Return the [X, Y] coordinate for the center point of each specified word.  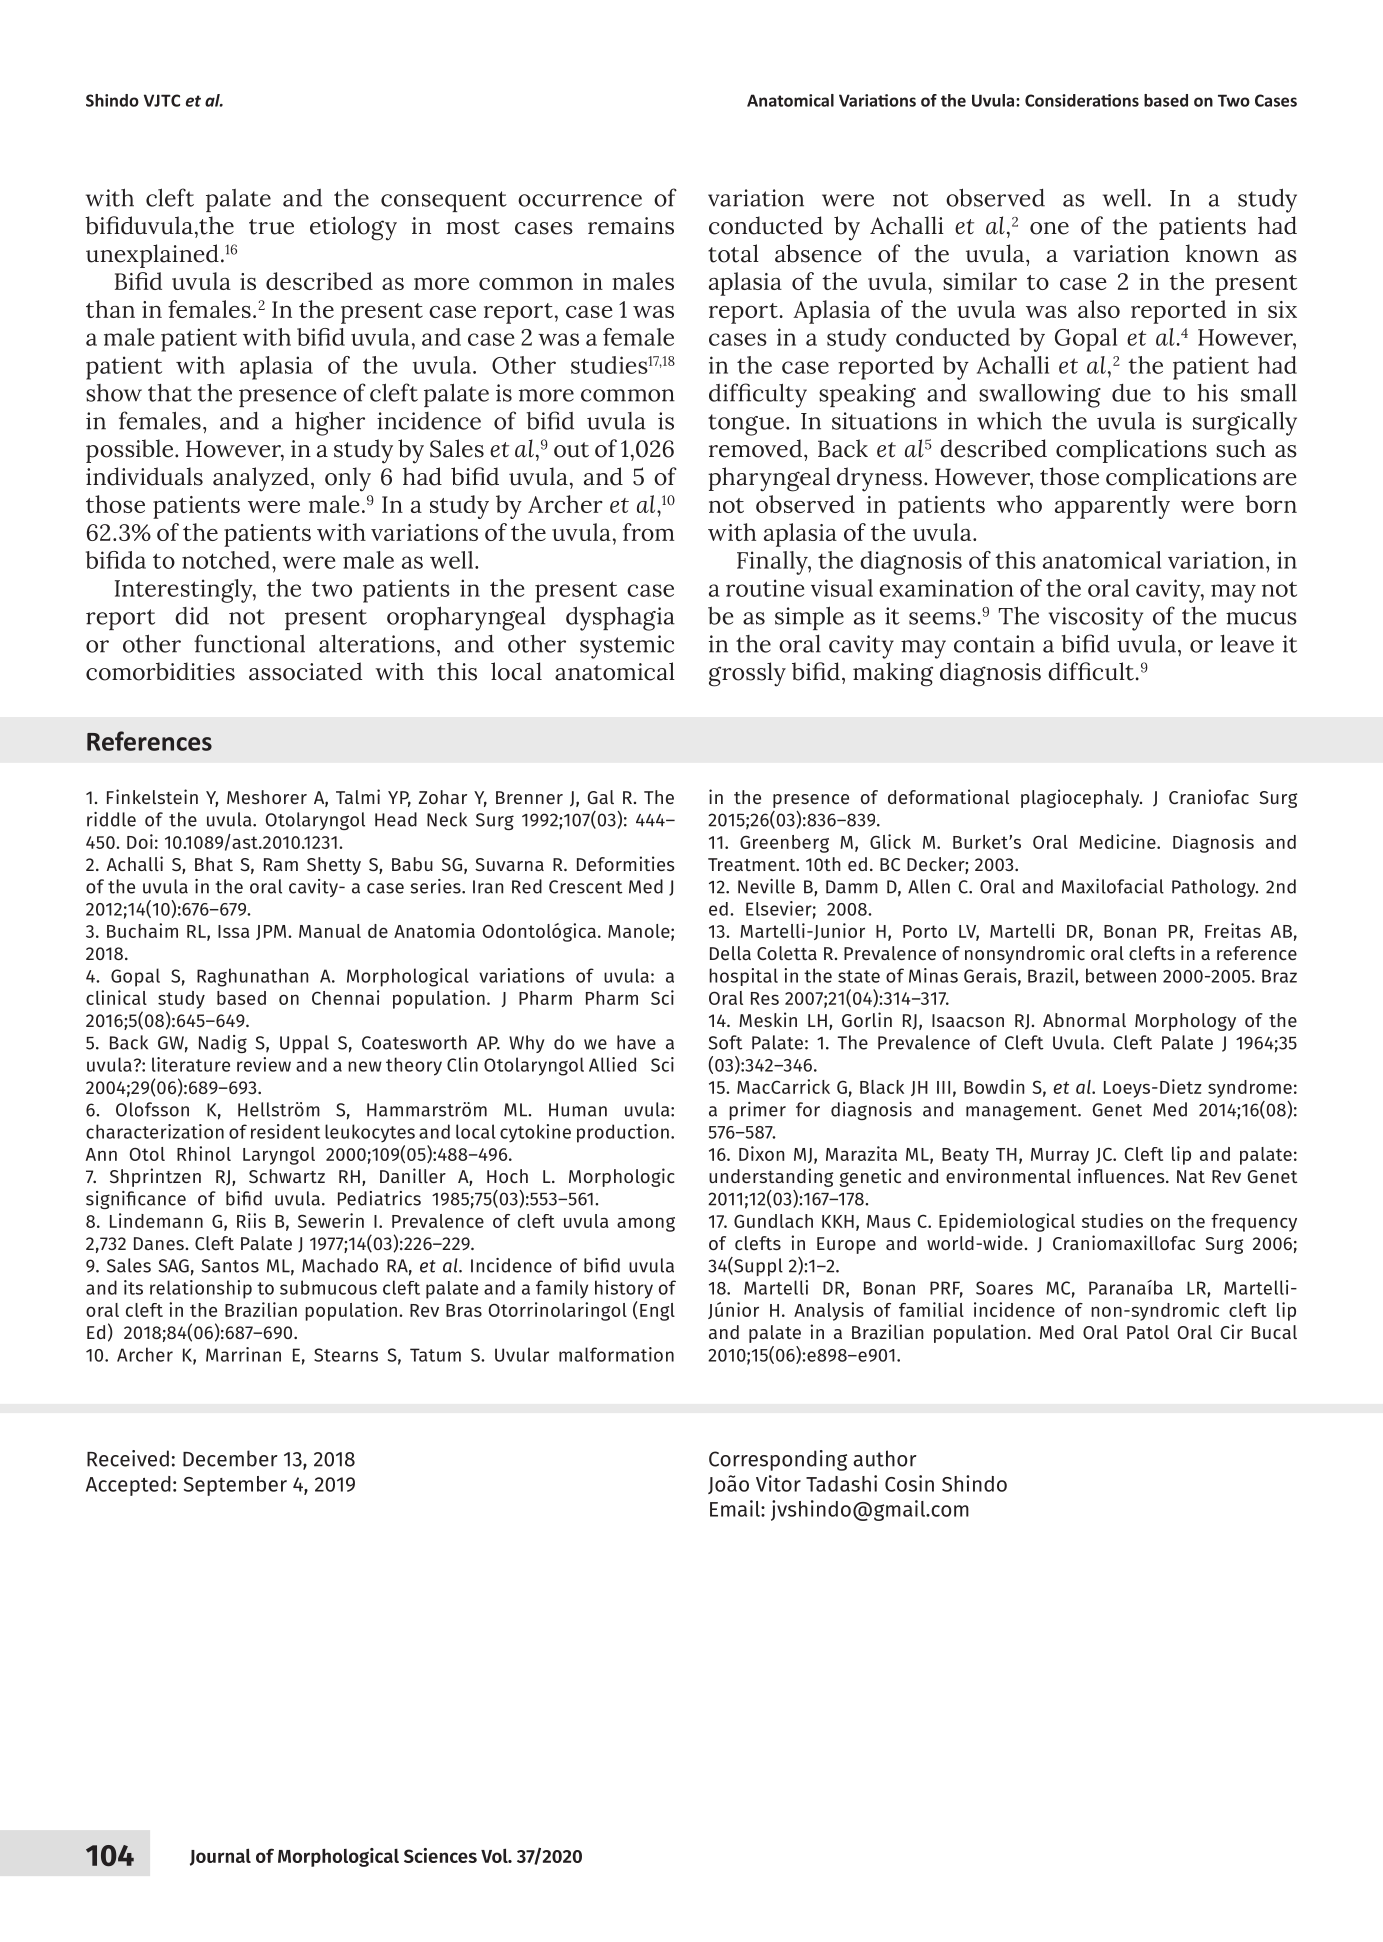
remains [631, 226]
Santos [230, 1266]
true [271, 227]
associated [305, 671]
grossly [747, 674]
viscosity [1096, 619]
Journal [220, 1857]
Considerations [1082, 100]
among [646, 1224]
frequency [1254, 1223]
